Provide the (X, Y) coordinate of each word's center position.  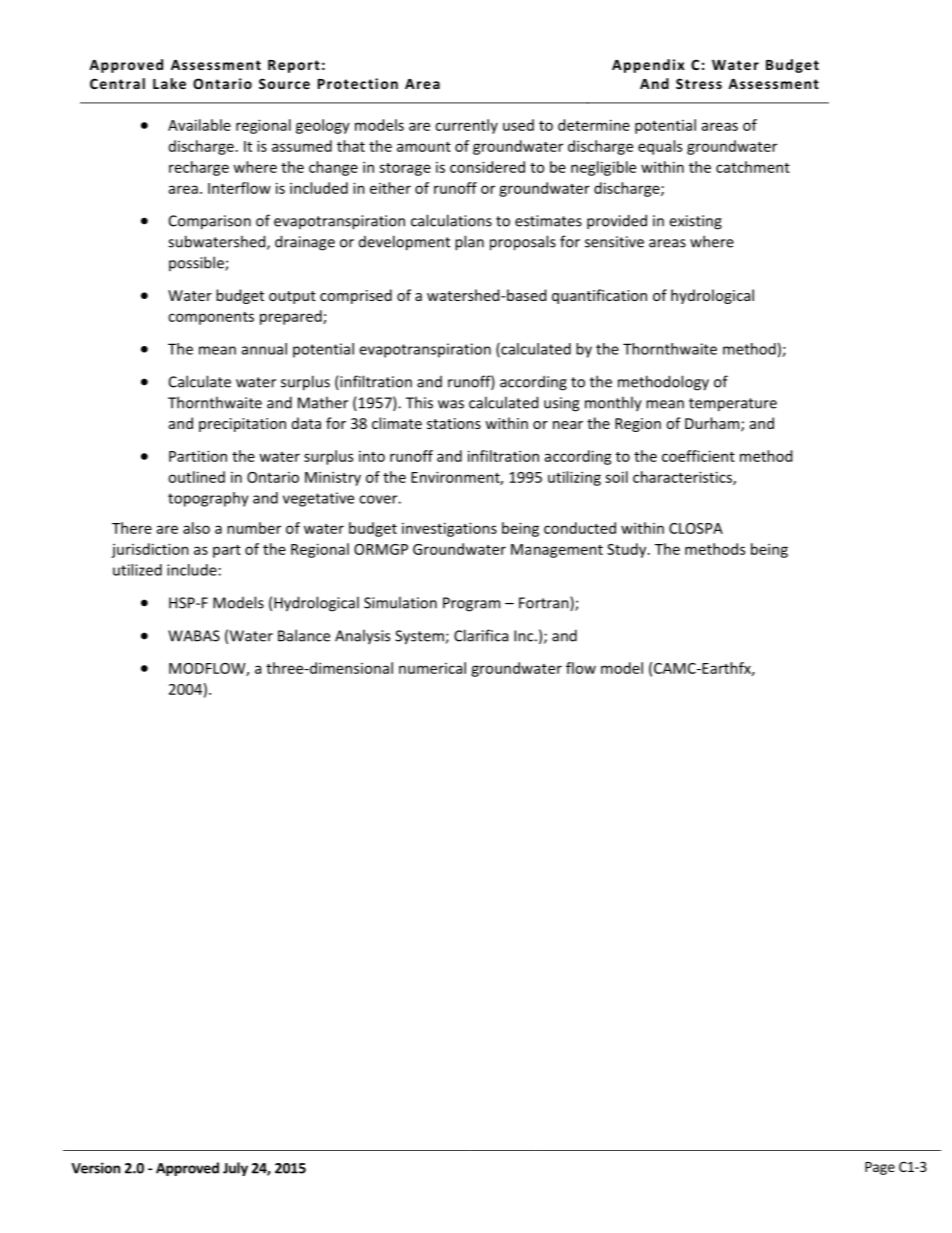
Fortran (545, 603)
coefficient (698, 456)
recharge (199, 168)
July (235, 1169)
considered (487, 167)
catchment (753, 167)
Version (95, 1168)
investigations (449, 529)
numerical (432, 668)
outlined (196, 477)
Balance (304, 635)
